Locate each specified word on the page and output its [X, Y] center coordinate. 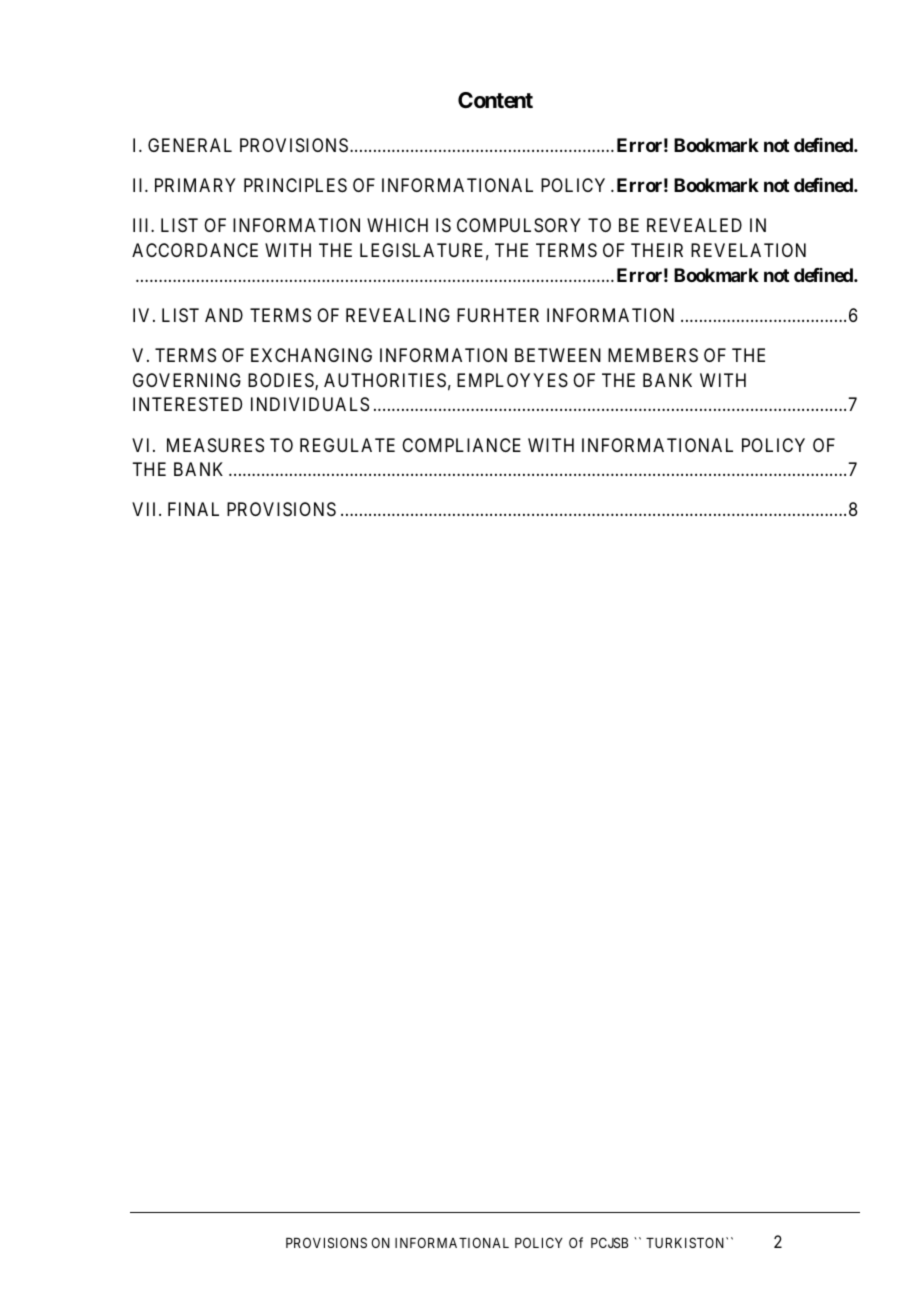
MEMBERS [653, 355]
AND [224, 315]
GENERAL [190, 145]
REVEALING [398, 315]
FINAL [193, 509]
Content [495, 100]
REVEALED [694, 225]
